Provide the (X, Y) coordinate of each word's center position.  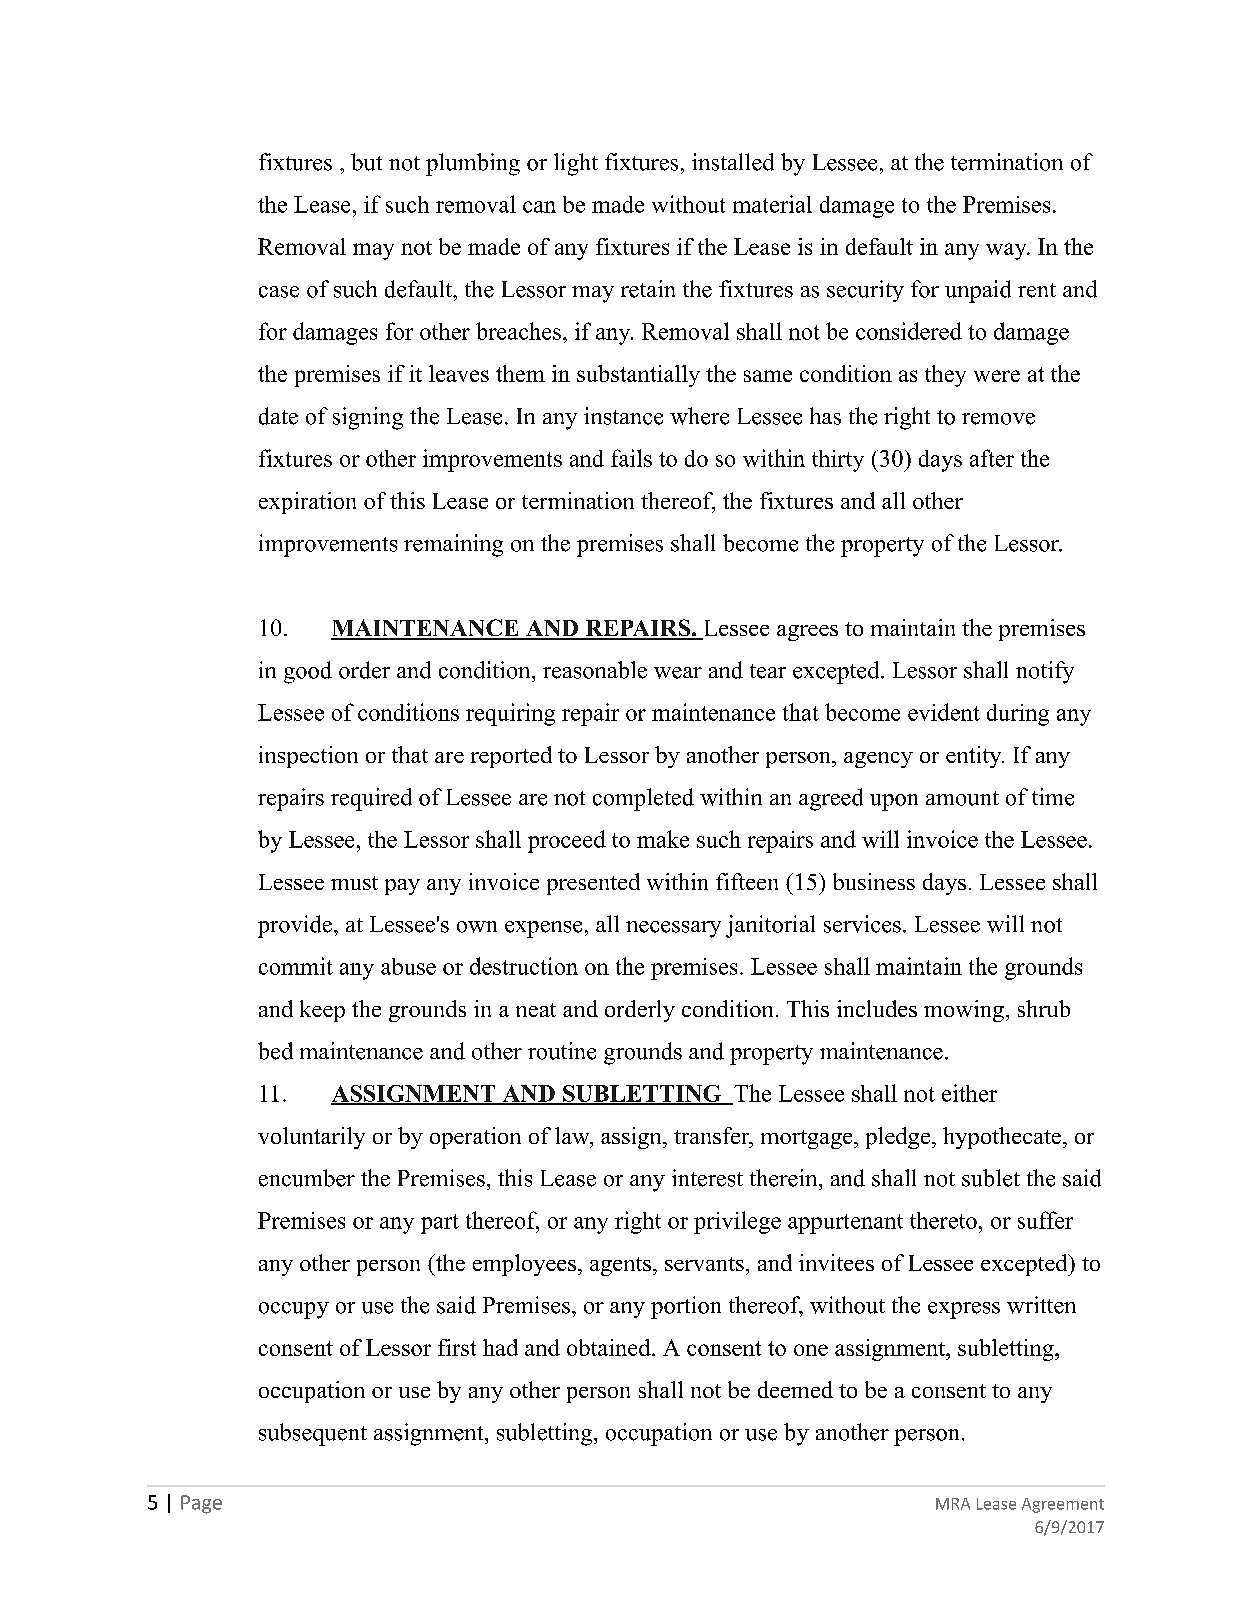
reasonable (595, 670)
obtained (610, 1347)
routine (562, 1051)
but (366, 162)
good (308, 672)
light (576, 164)
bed (275, 1051)
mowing (964, 1011)
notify (1045, 672)
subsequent (313, 1434)
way (1007, 251)
